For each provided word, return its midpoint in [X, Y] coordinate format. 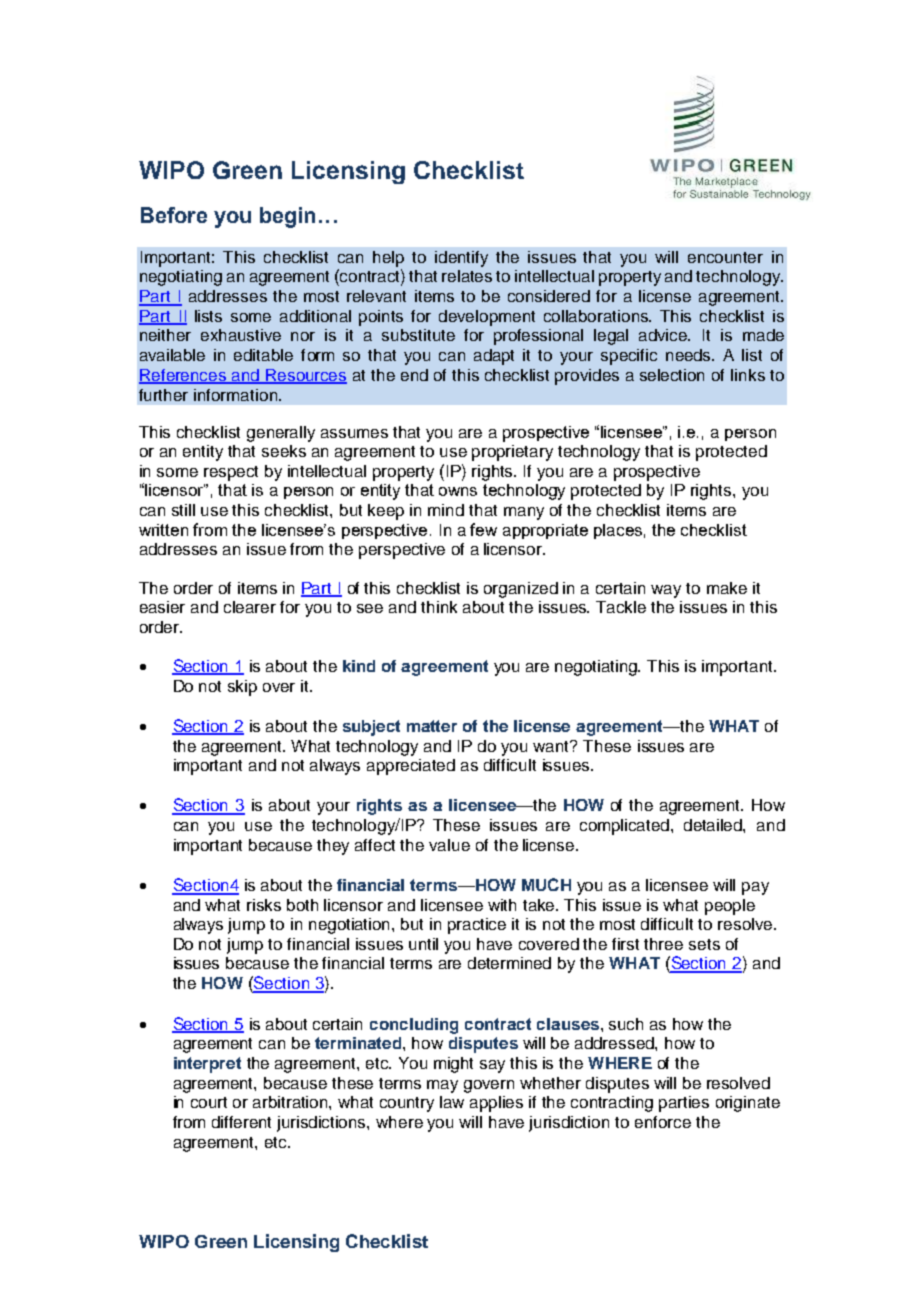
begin [287, 217]
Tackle [621, 607]
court [209, 1102]
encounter [725, 257]
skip [242, 688]
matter [432, 726]
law [452, 1102]
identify [461, 259]
